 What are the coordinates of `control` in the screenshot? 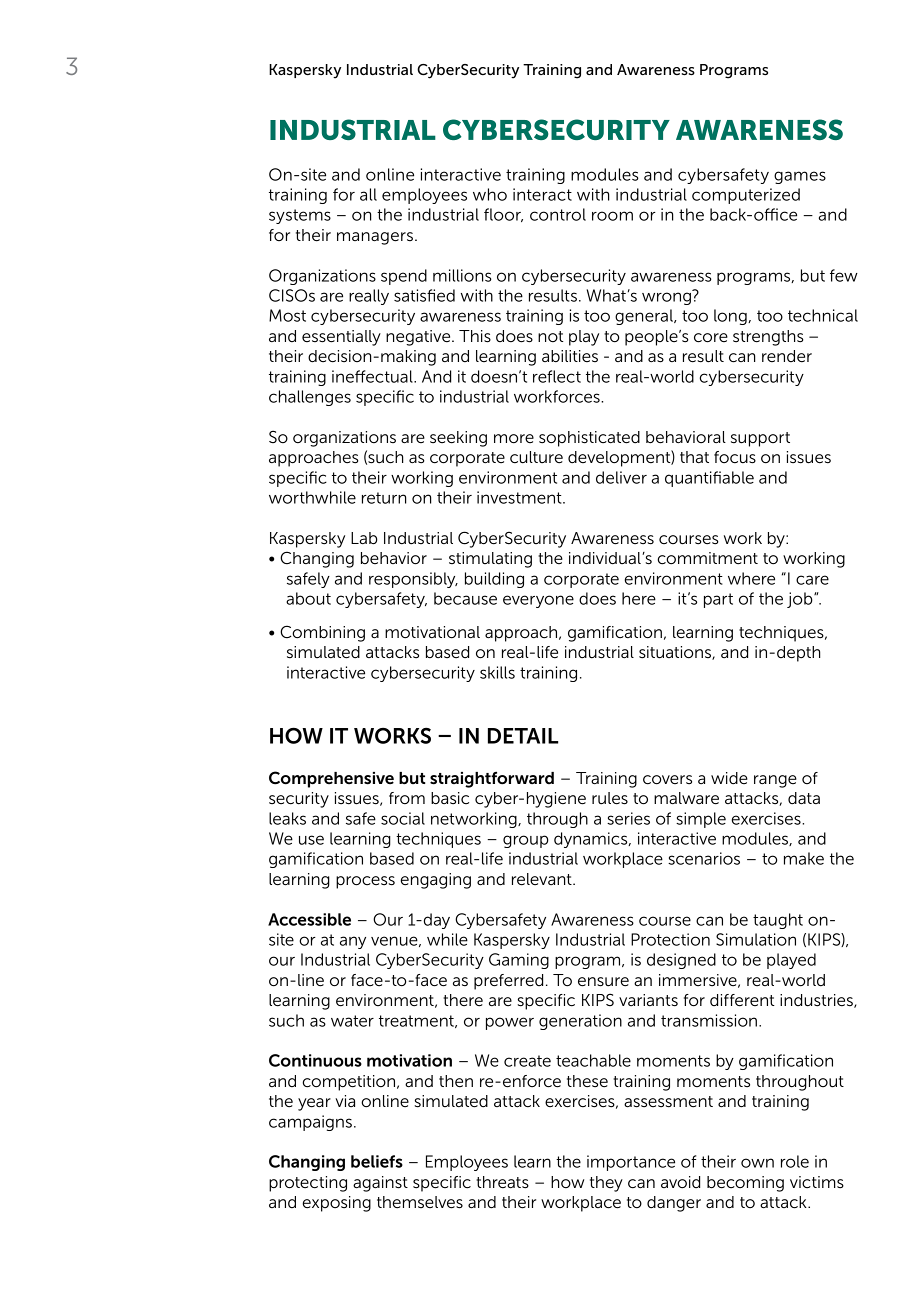 It's located at (558, 214).
